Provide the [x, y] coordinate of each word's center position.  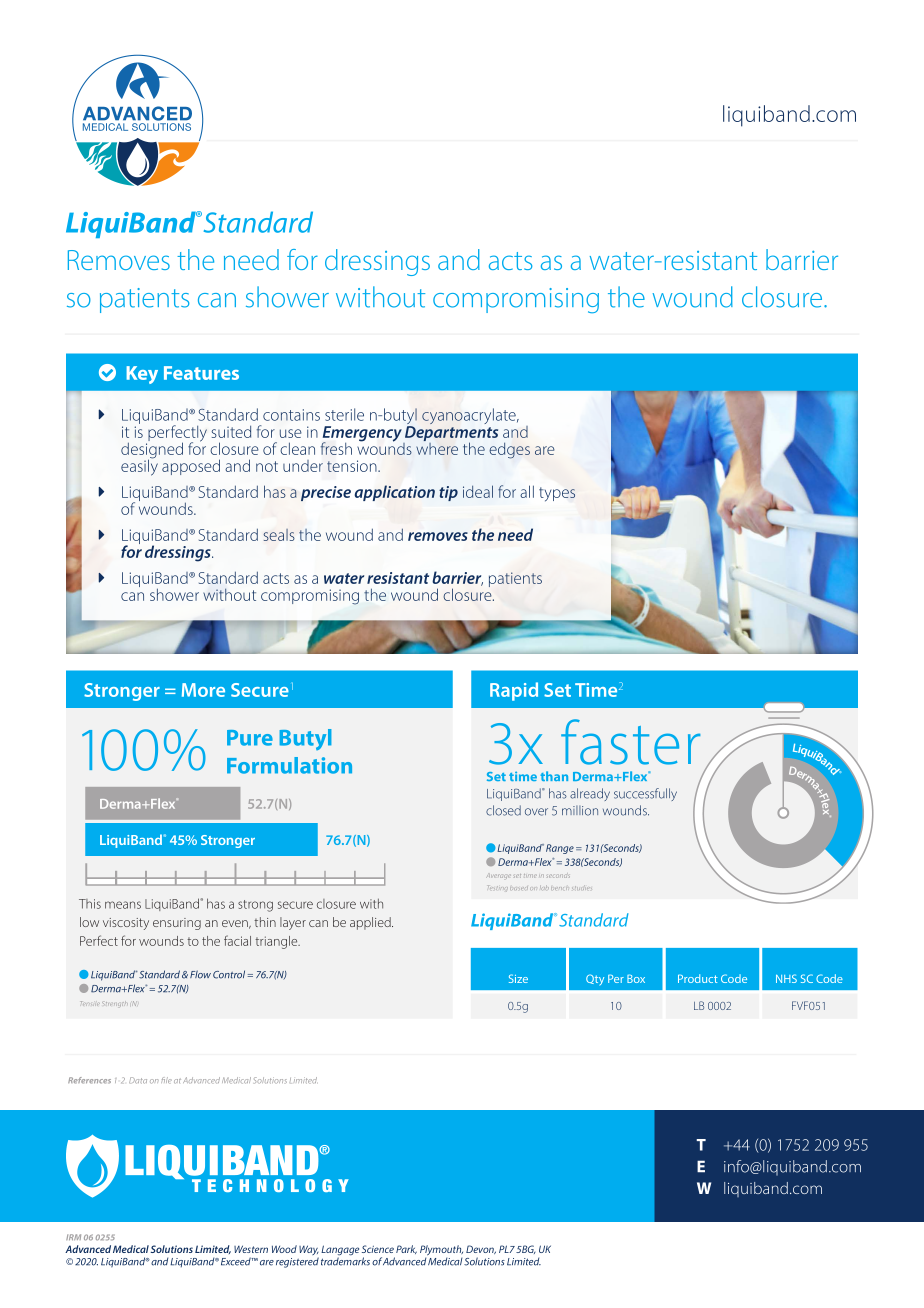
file [166, 1080]
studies [582, 887]
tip [448, 493]
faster [630, 742]
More [203, 690]
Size [518, 978]
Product [698, 978]
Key [142, 375]
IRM [73, 1237]
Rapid [514, 691]
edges [509, 451]
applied [371, 923]
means [123, 905]
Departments [450, 435]
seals [279, 535]
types [557, 494]
